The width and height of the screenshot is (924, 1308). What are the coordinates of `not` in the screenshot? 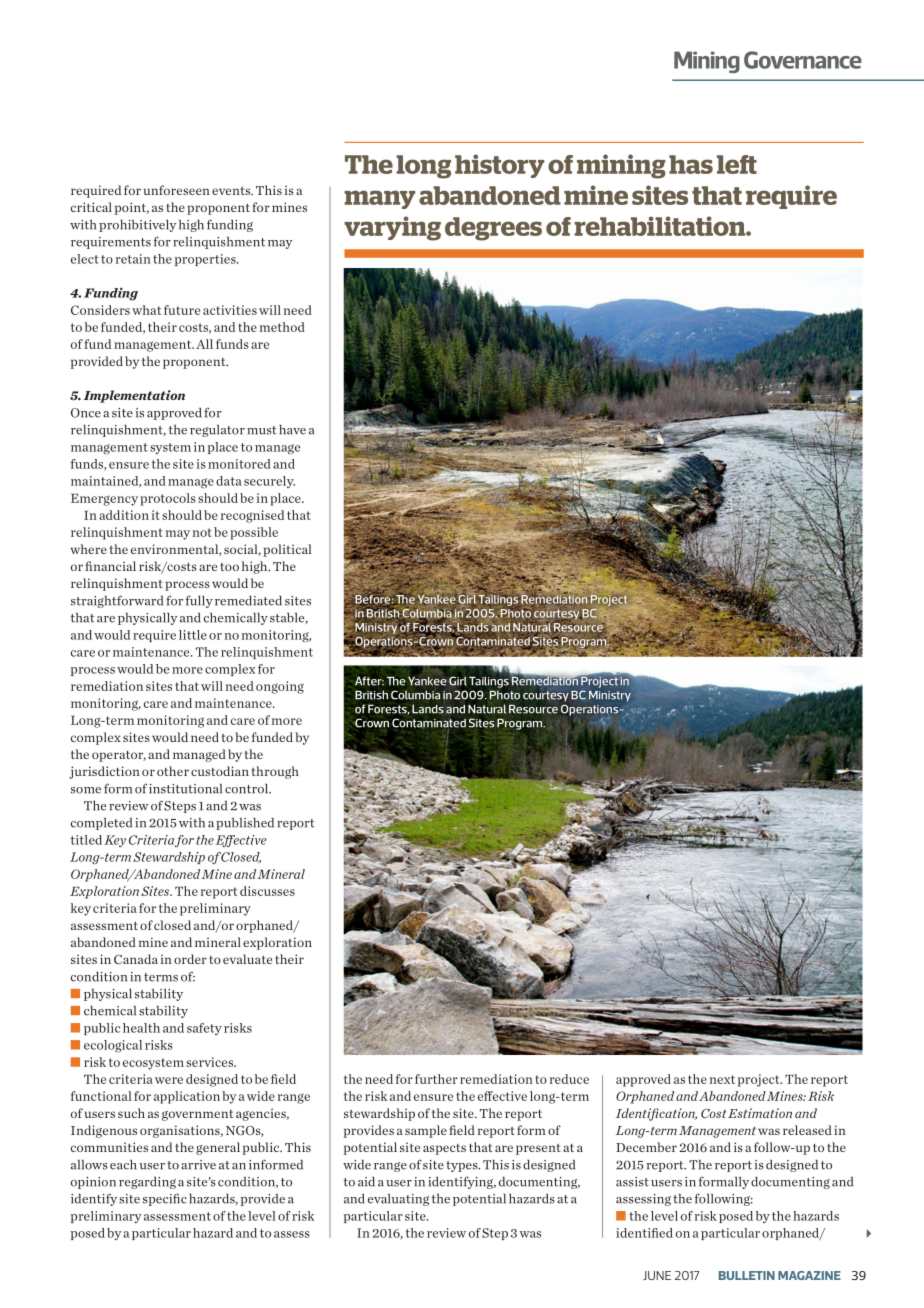 It's located at (202, 532).
